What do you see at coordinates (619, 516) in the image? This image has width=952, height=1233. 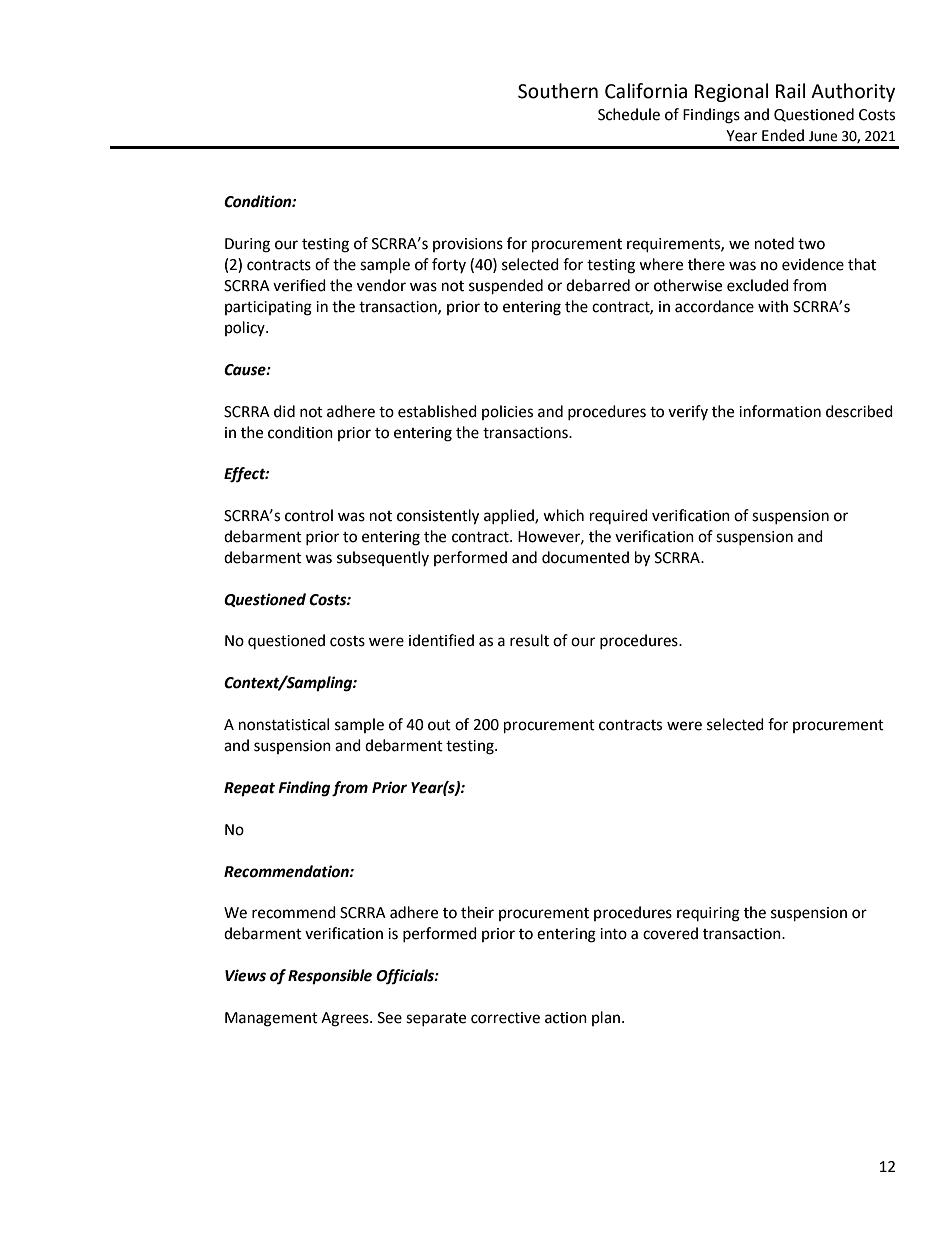 I see `required` at bounding box center [619, 516].
